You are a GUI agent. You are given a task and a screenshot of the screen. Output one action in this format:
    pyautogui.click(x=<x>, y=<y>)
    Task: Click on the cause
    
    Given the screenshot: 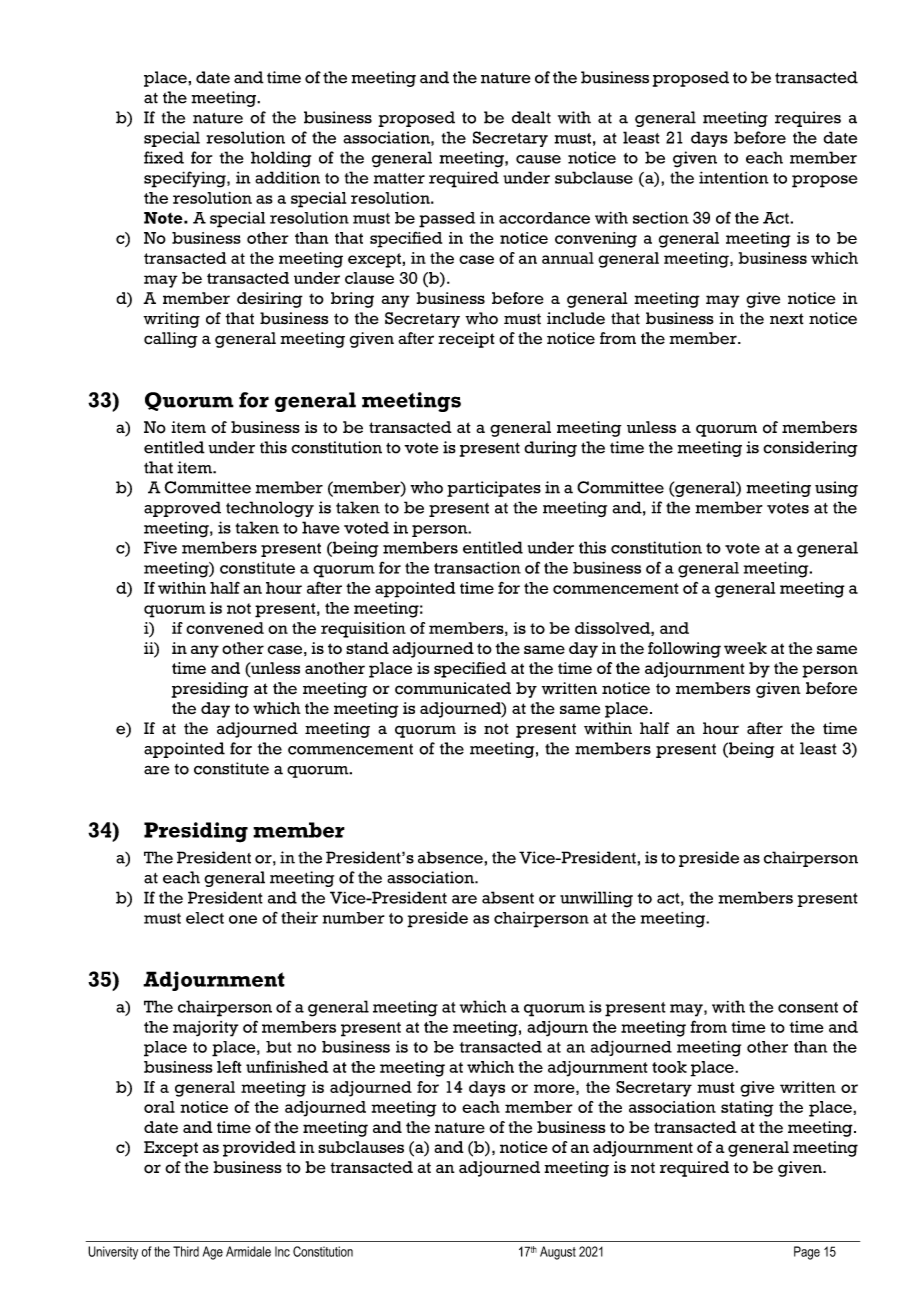 What is the action you would take?
    pyautogui.click(x=538, y=159)
